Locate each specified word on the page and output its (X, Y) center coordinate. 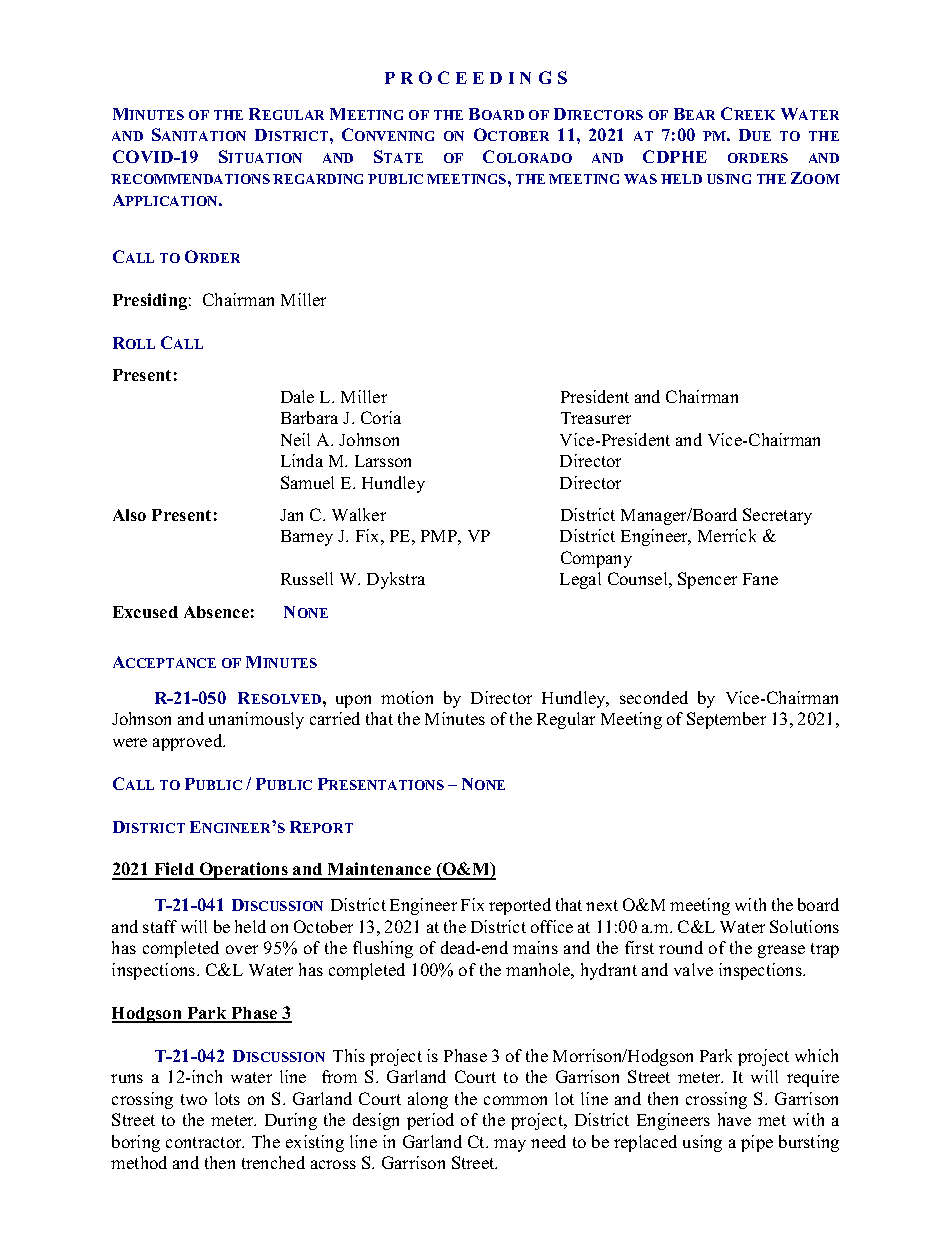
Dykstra (396, 580)
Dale (297, 396)
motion (407, 697)
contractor (205, 1142)
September (726, 720)
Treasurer (596, 418)
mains (535, 947)
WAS (640, 179)
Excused (145, 612)
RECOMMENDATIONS (190, 179)
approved (189, 742)
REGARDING (318, 179)
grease (781, 951)
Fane (760, 579)
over (242, 949)
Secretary (777, 516)
